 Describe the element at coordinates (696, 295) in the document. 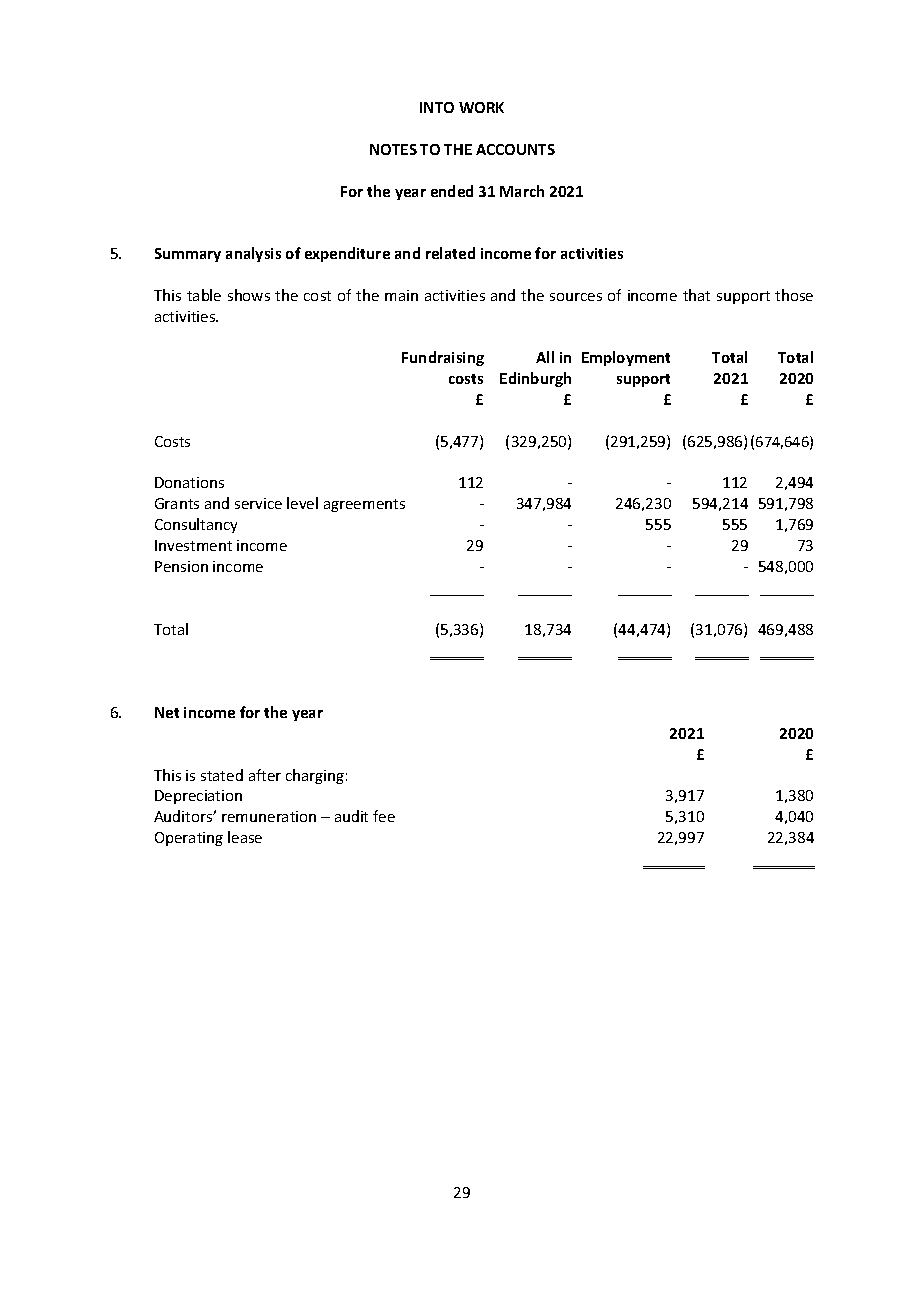

I see `that` at that location.
